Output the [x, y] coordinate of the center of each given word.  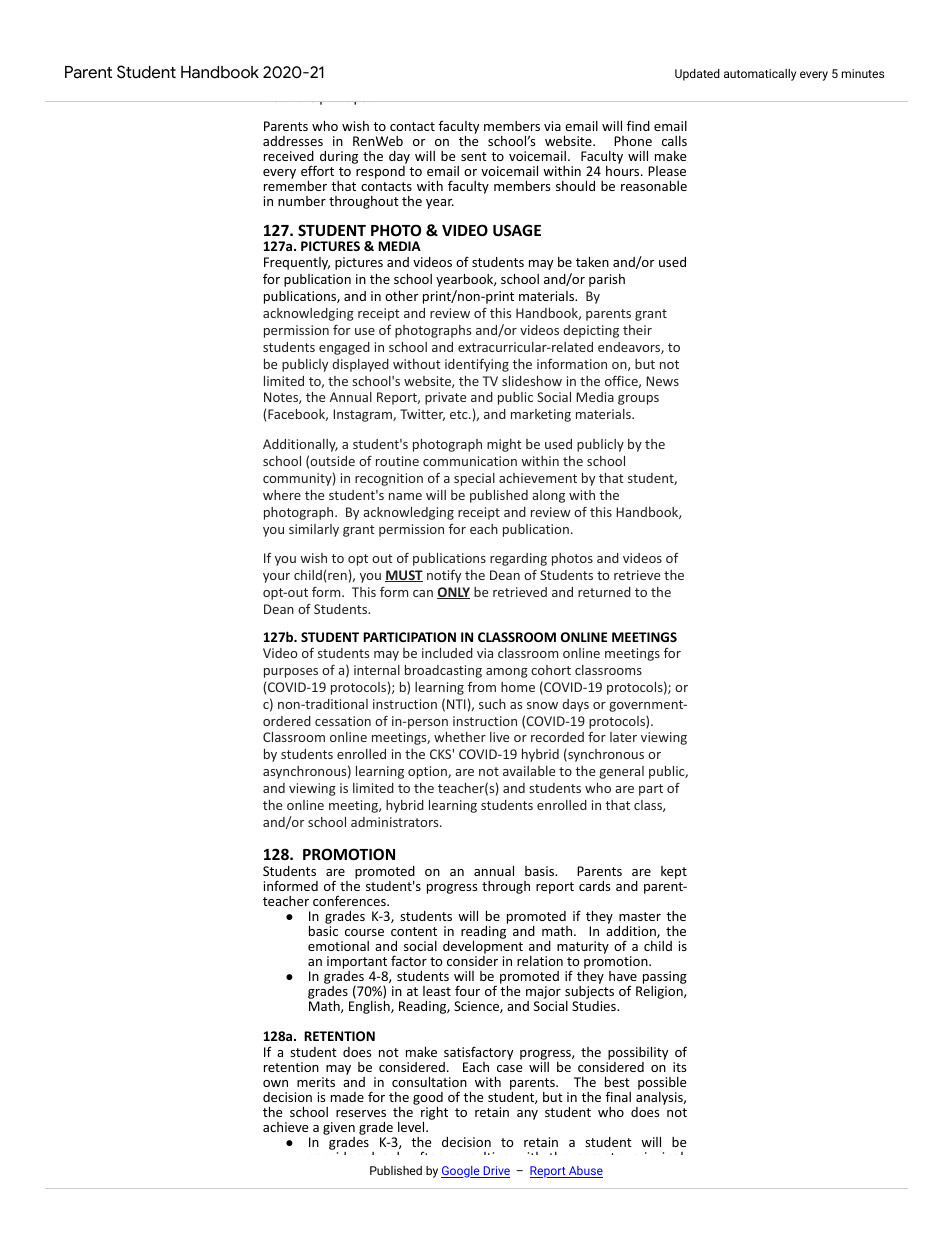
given [339, 1130]
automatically [760, 75]
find [638, 125]
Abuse [585, 1172]
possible [662, 1085]
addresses [293, 141]
